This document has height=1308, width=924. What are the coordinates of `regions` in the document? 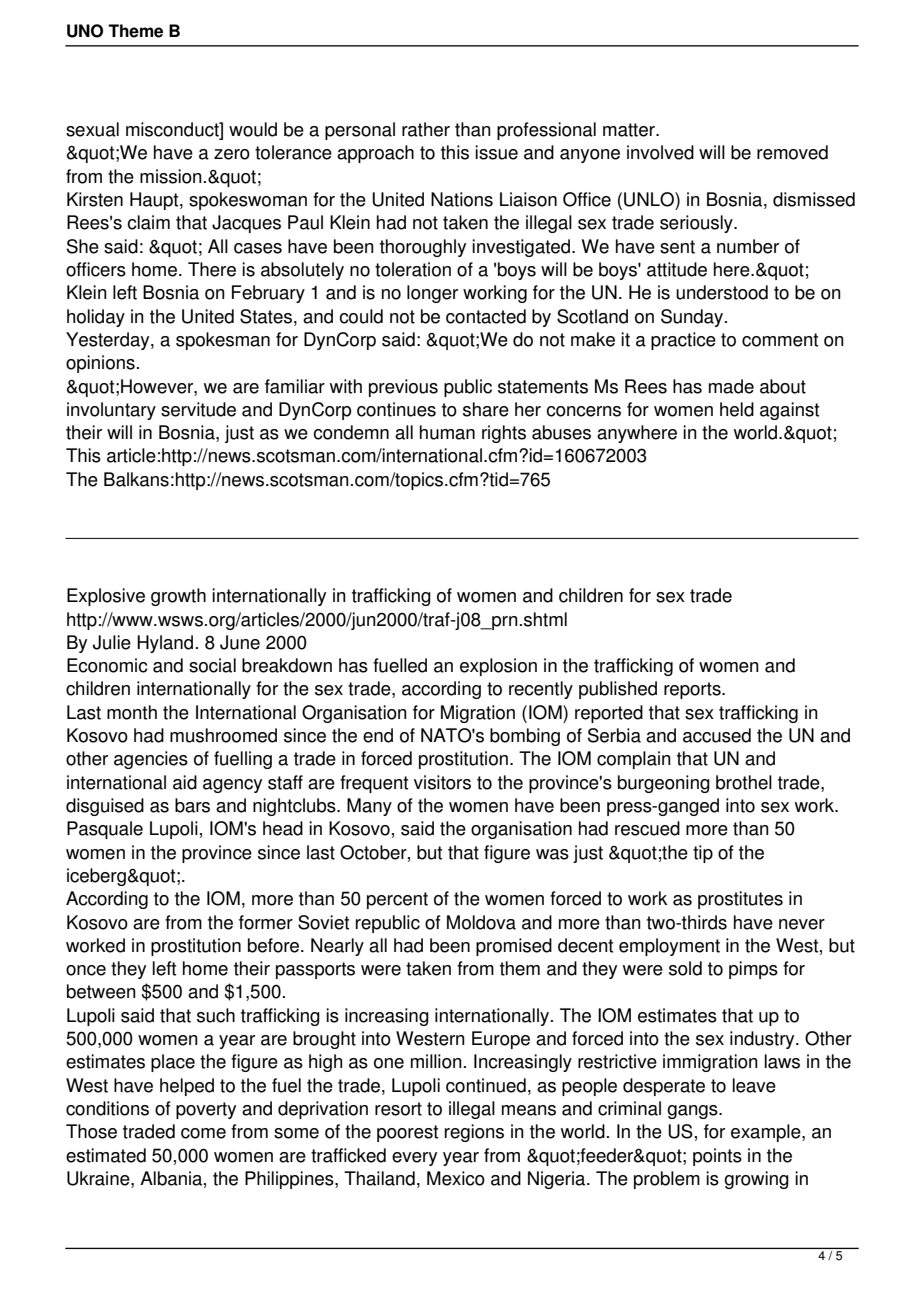 It's located at (474, 1133).
